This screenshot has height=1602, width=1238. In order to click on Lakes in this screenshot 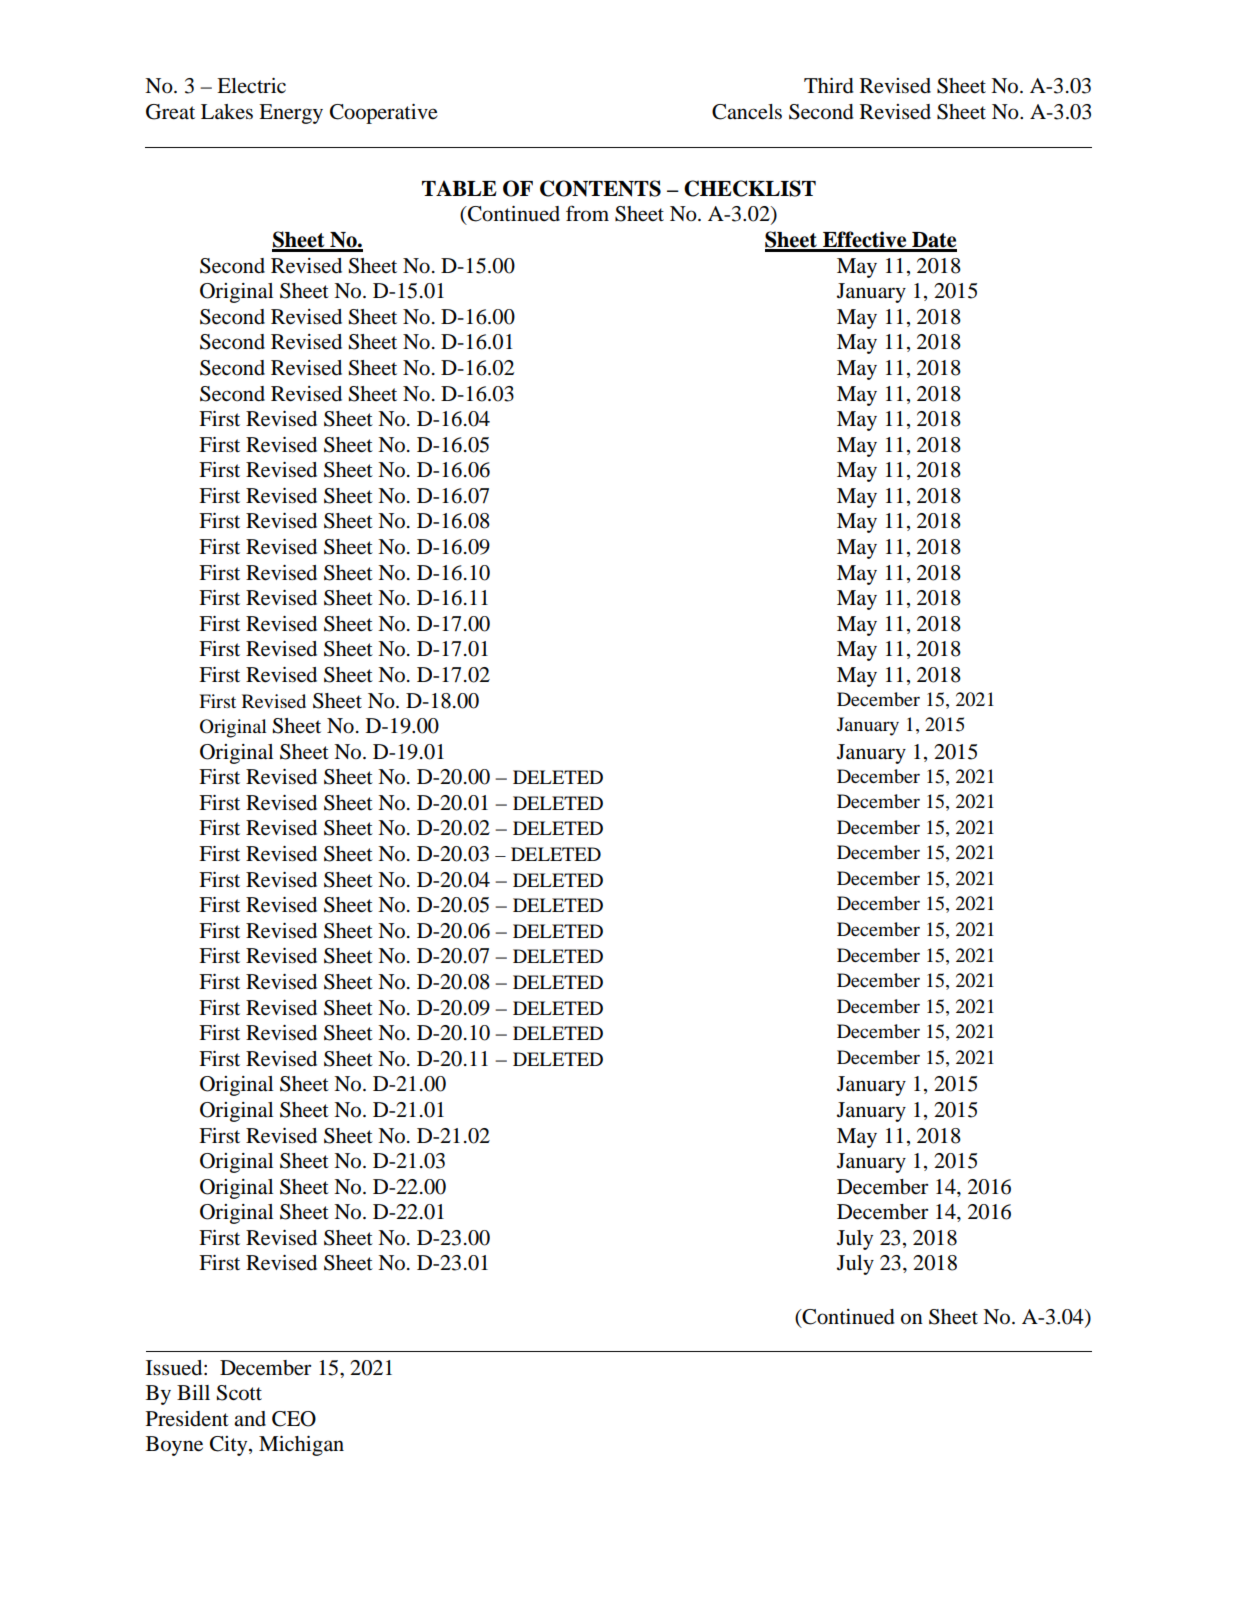, I will do `click(227, 112)`.
